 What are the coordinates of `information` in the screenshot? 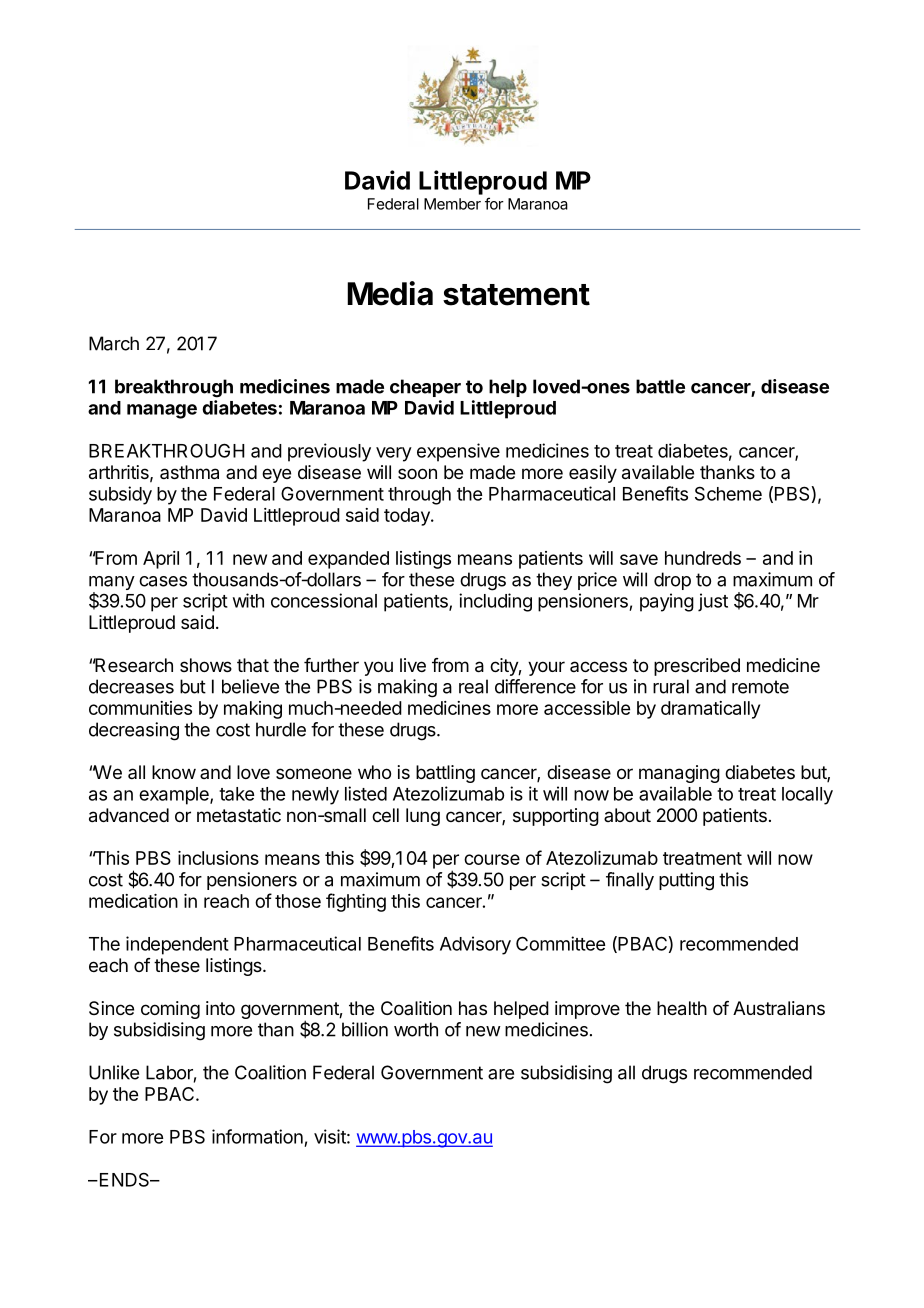 It's located at (257, 1136).
